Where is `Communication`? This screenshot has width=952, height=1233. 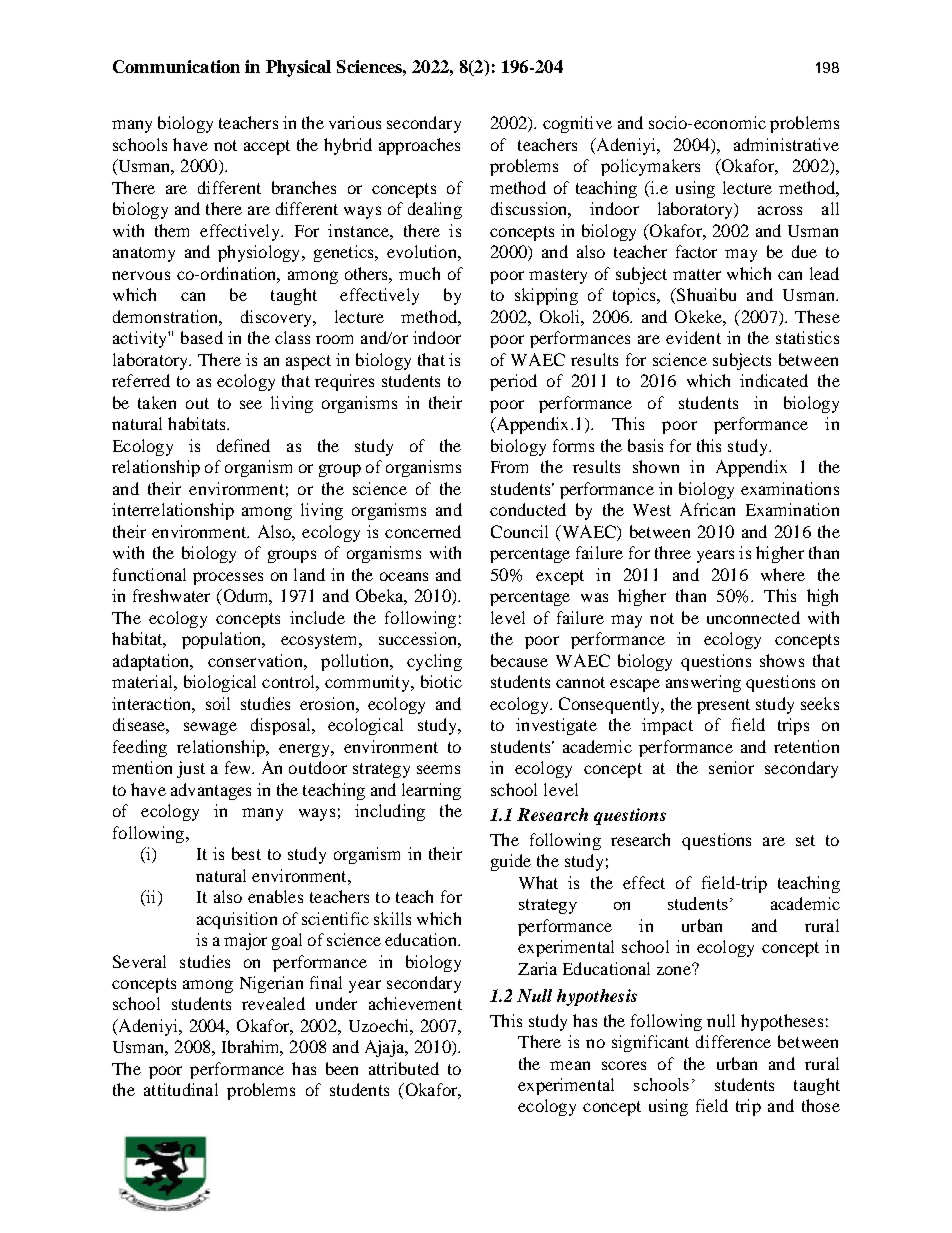
Communication is located at coordinates (176, 66).
